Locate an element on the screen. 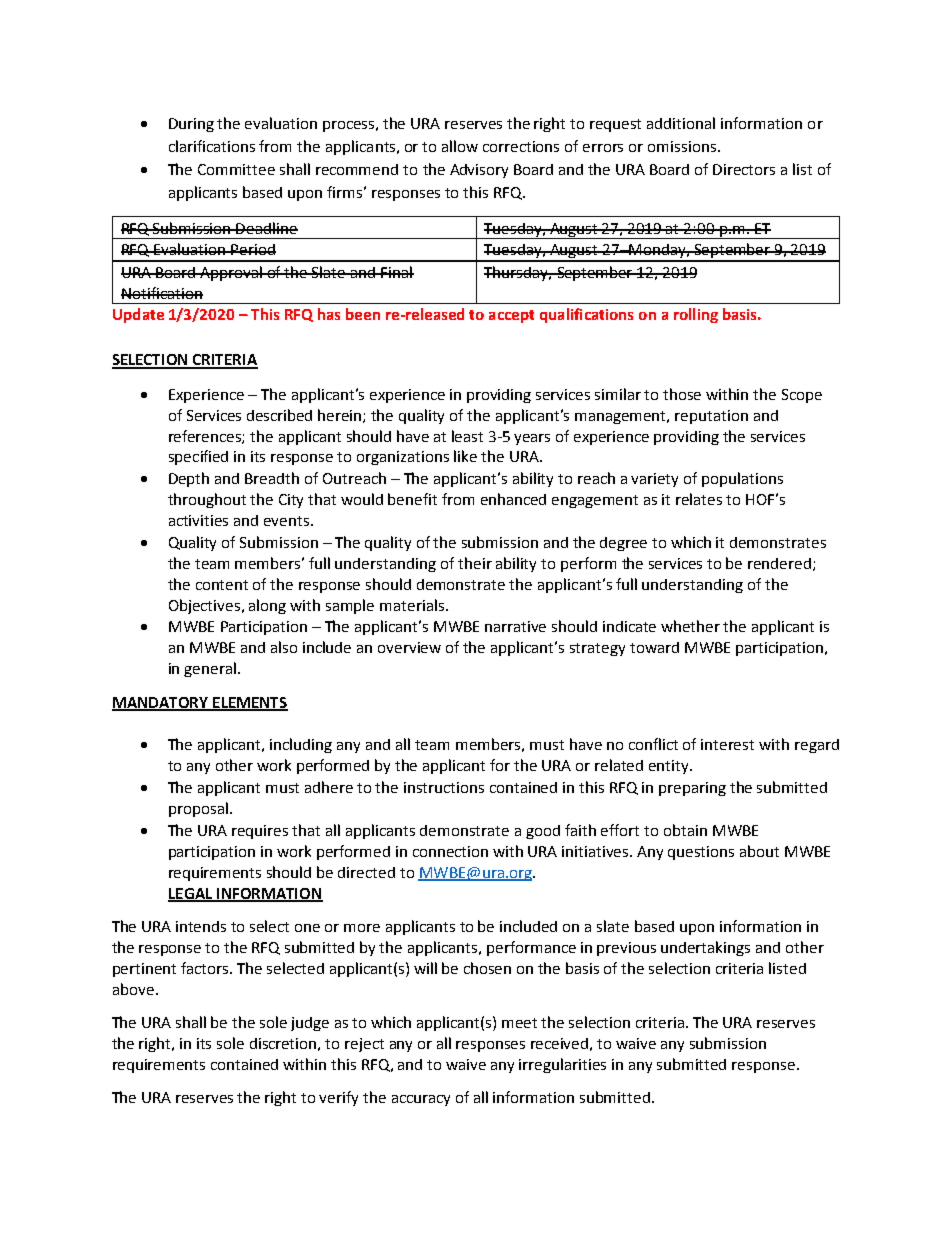 This screenshot has width=952, height=1233. judge is located at coordinates (310, 1024).
